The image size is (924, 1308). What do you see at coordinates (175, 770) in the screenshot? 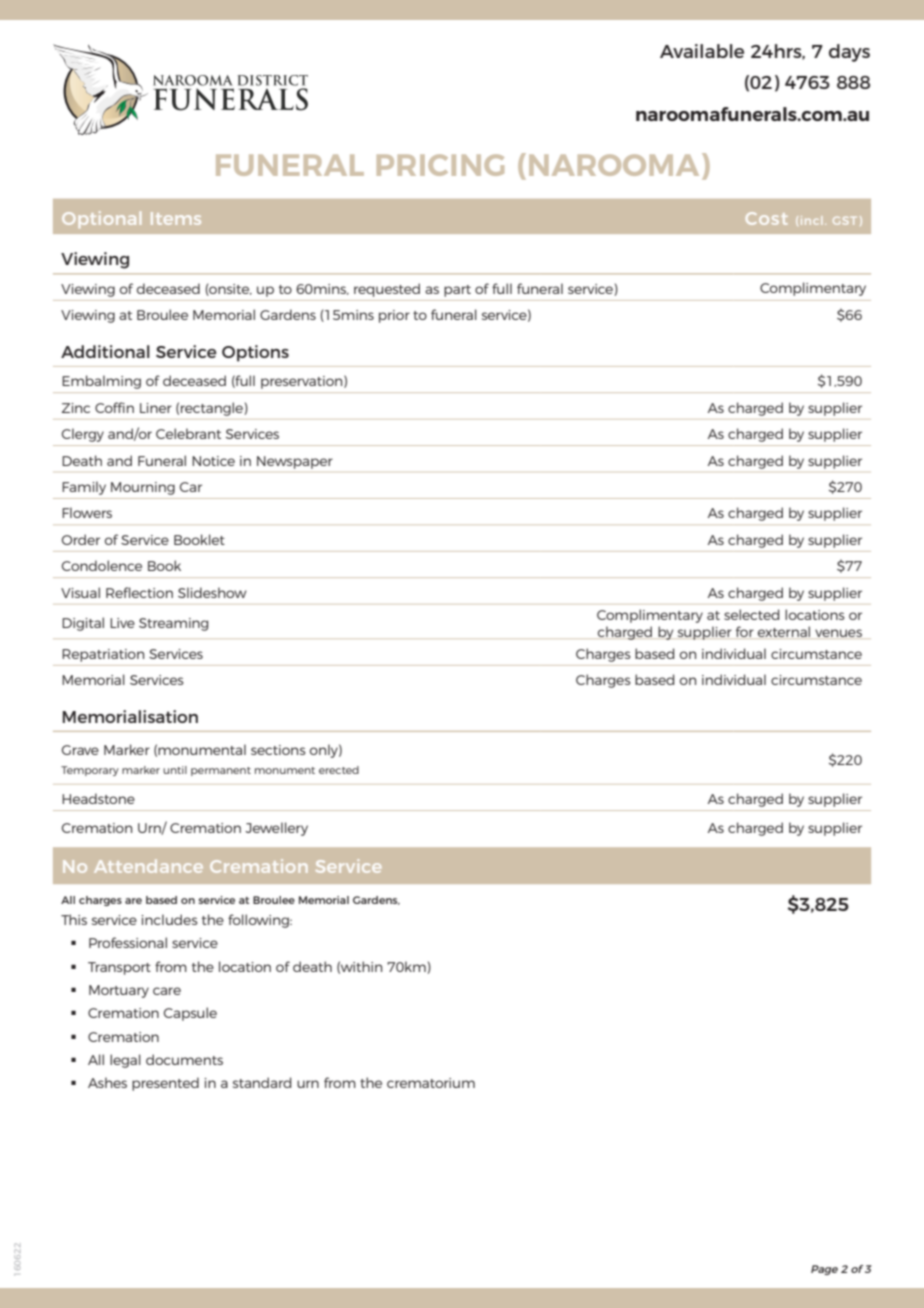
I see `until` at bounding box center [175, 770].
